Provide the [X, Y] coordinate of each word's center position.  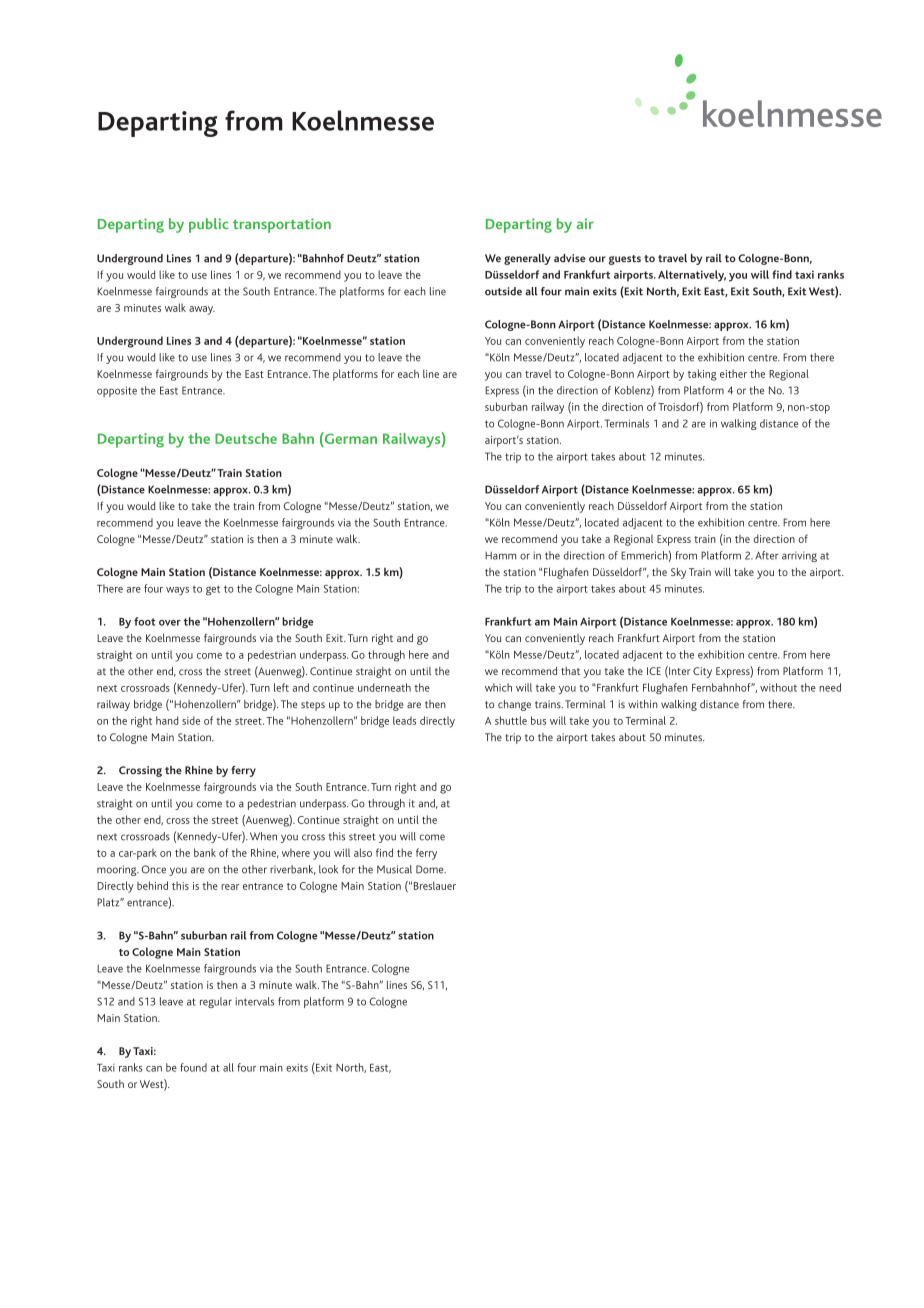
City [702, 672]
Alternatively [692, 276]
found [193, 1067]
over [170, 623]
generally [527, 259]
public [209, 225]
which [498, 687]
